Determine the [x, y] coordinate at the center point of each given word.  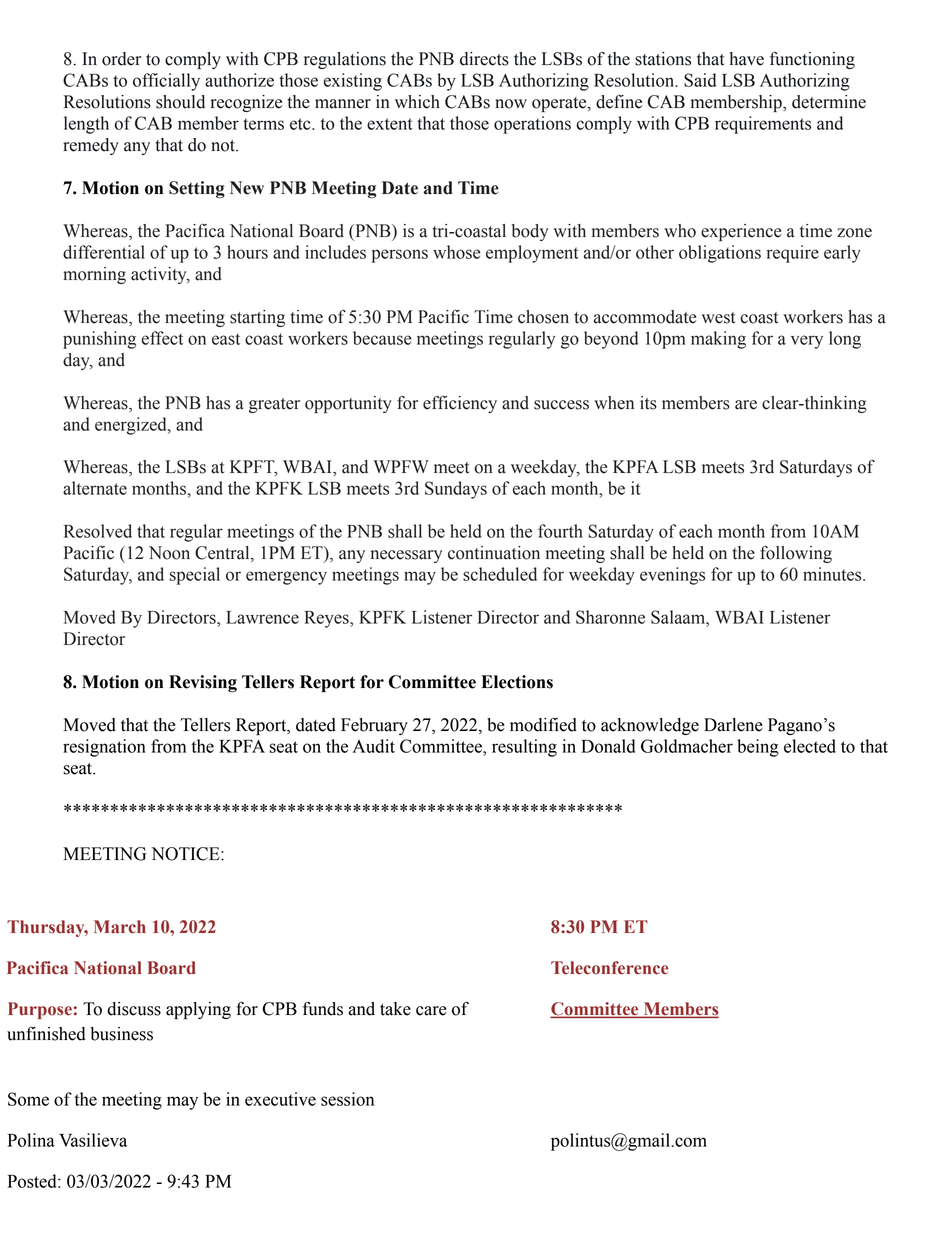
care [431, 1011]
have [747, 59]
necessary [406, 556]
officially [166, 82]
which [417, 102]
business [121, 1034]
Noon [169, 553]
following [796, 554]
